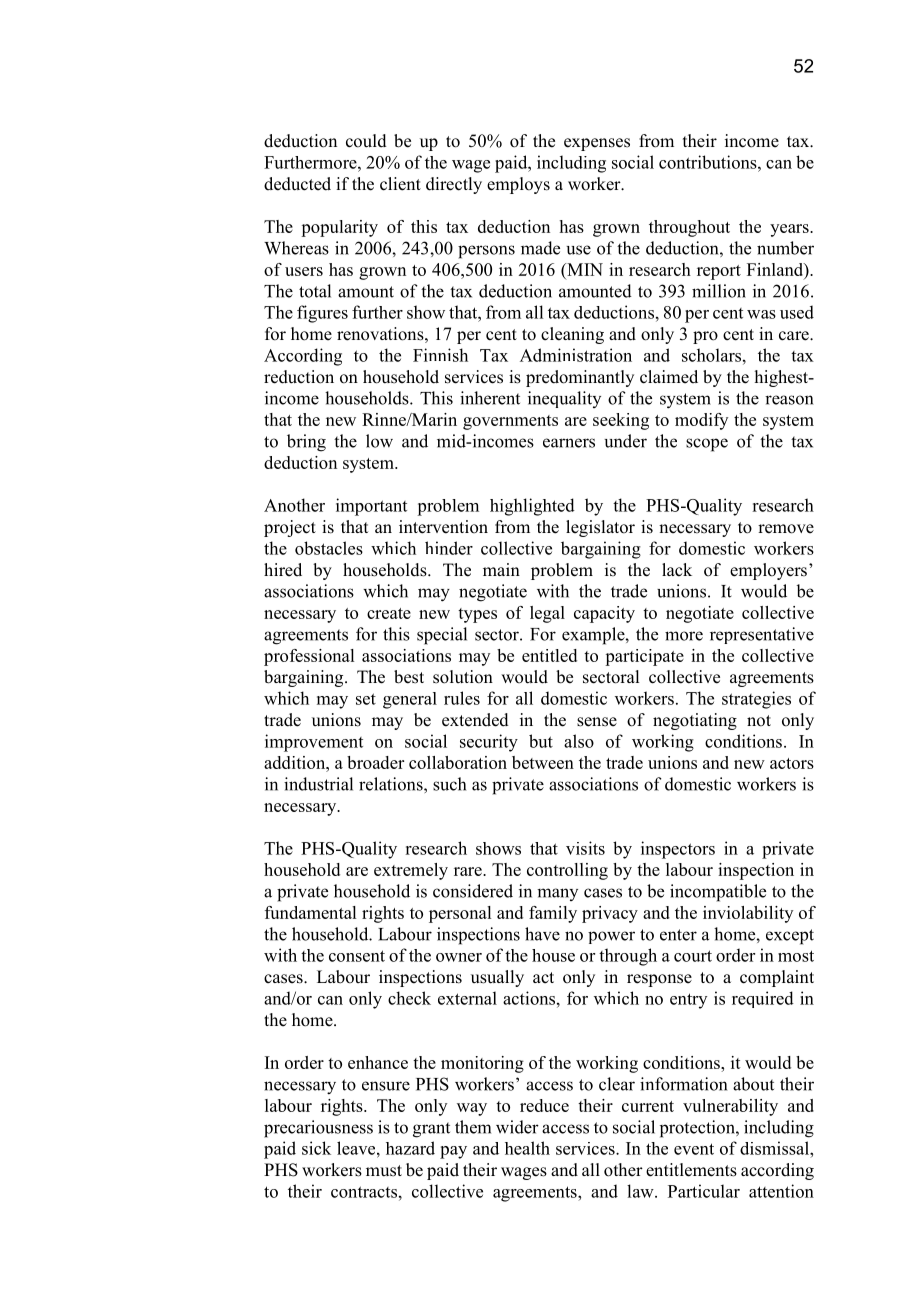  What do you see at coordinates (518, 185) in the page?
I see `employs` at bounding box center [518, 185].
